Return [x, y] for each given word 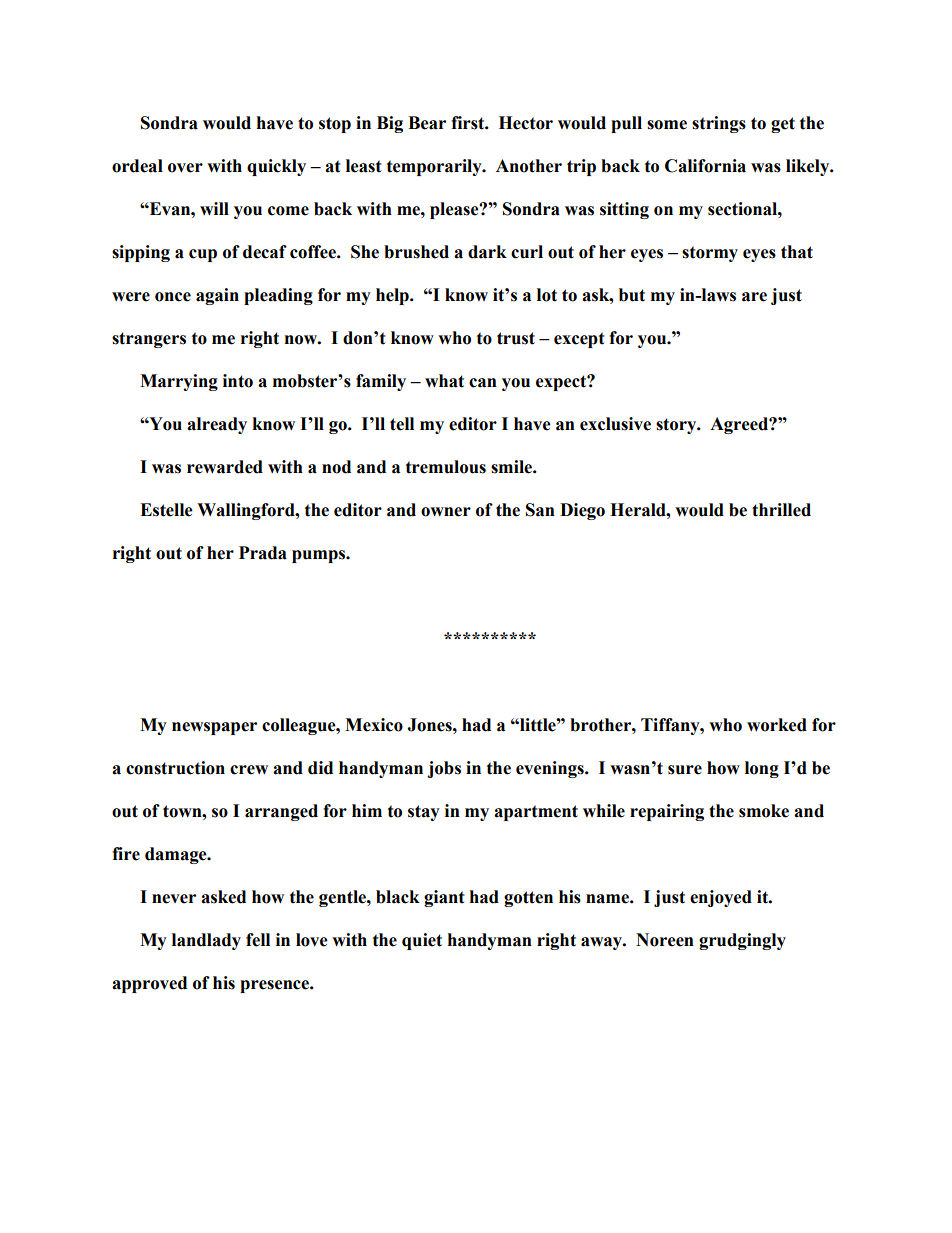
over [185, 168]
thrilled [781, 510]
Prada [263, 553]
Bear [427, 123]
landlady [206, 941]
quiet [422, 941]
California [705, 166]
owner [446, 512]
